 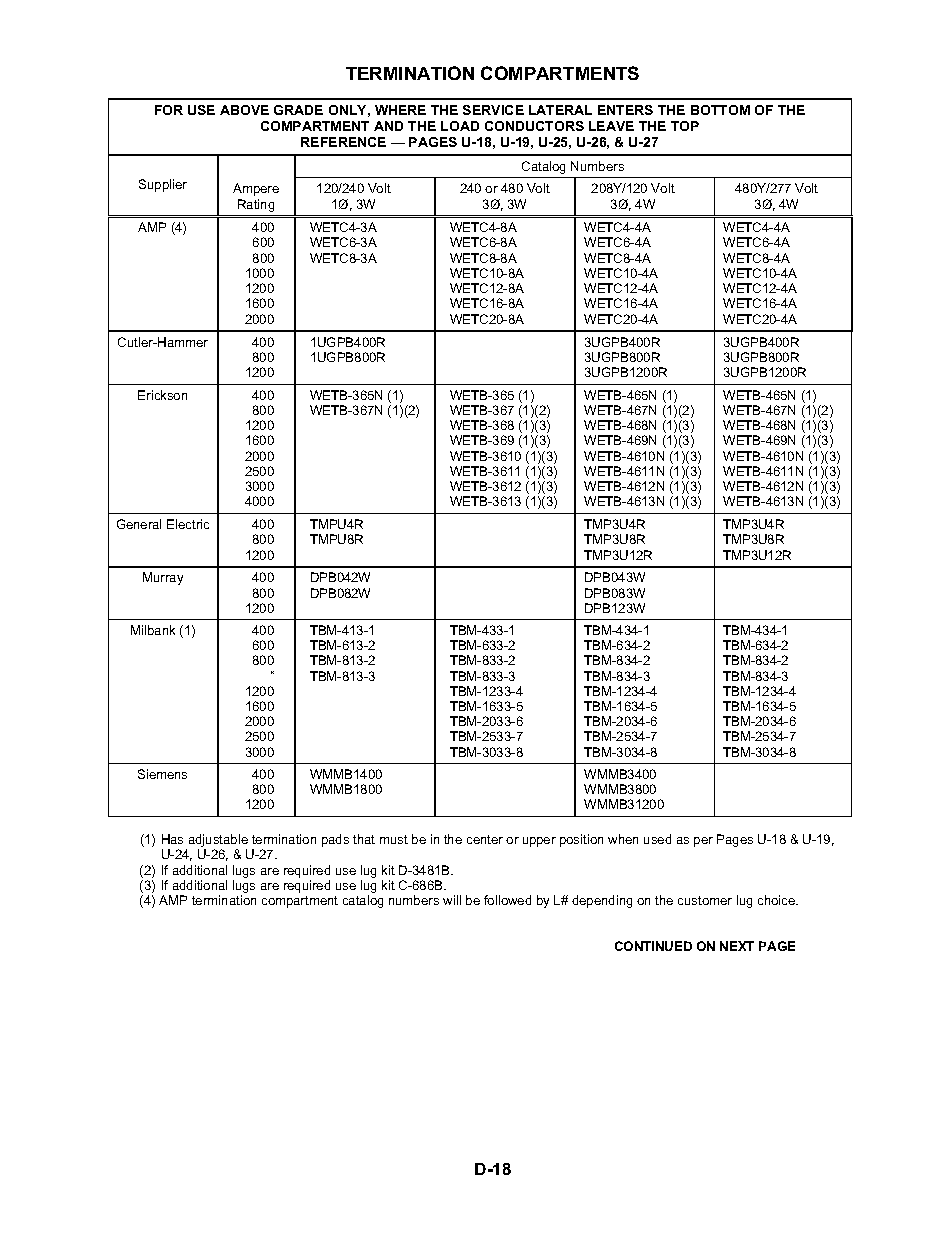 I want to click on Erickson, so click(x=162, y=395).
